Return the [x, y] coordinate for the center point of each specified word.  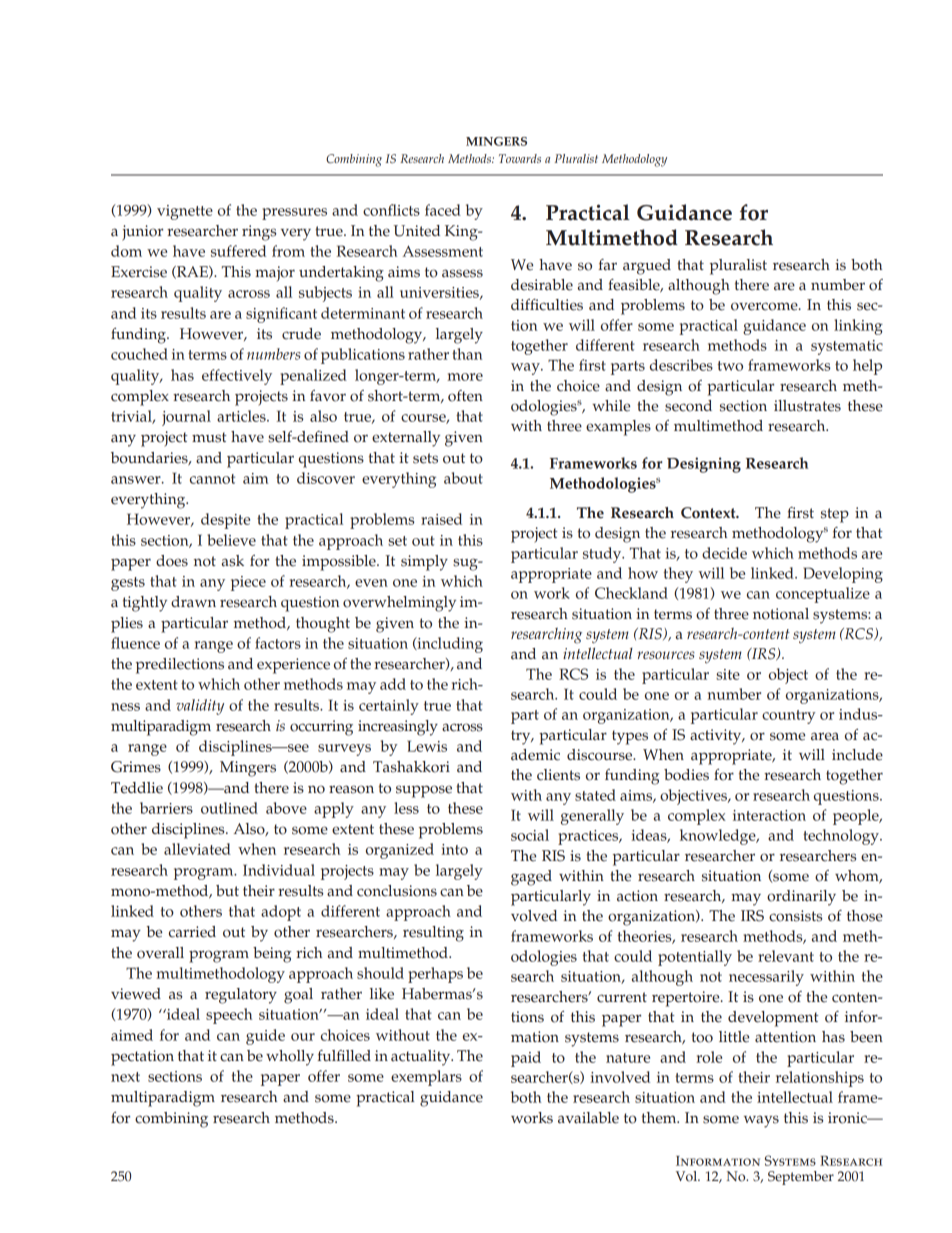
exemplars [426, 1078]
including [449, 645]
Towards [520, 158]
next [125, 1077]
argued [647, 267]
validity [200, 707]
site [728, 674]
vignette [185, 212]
